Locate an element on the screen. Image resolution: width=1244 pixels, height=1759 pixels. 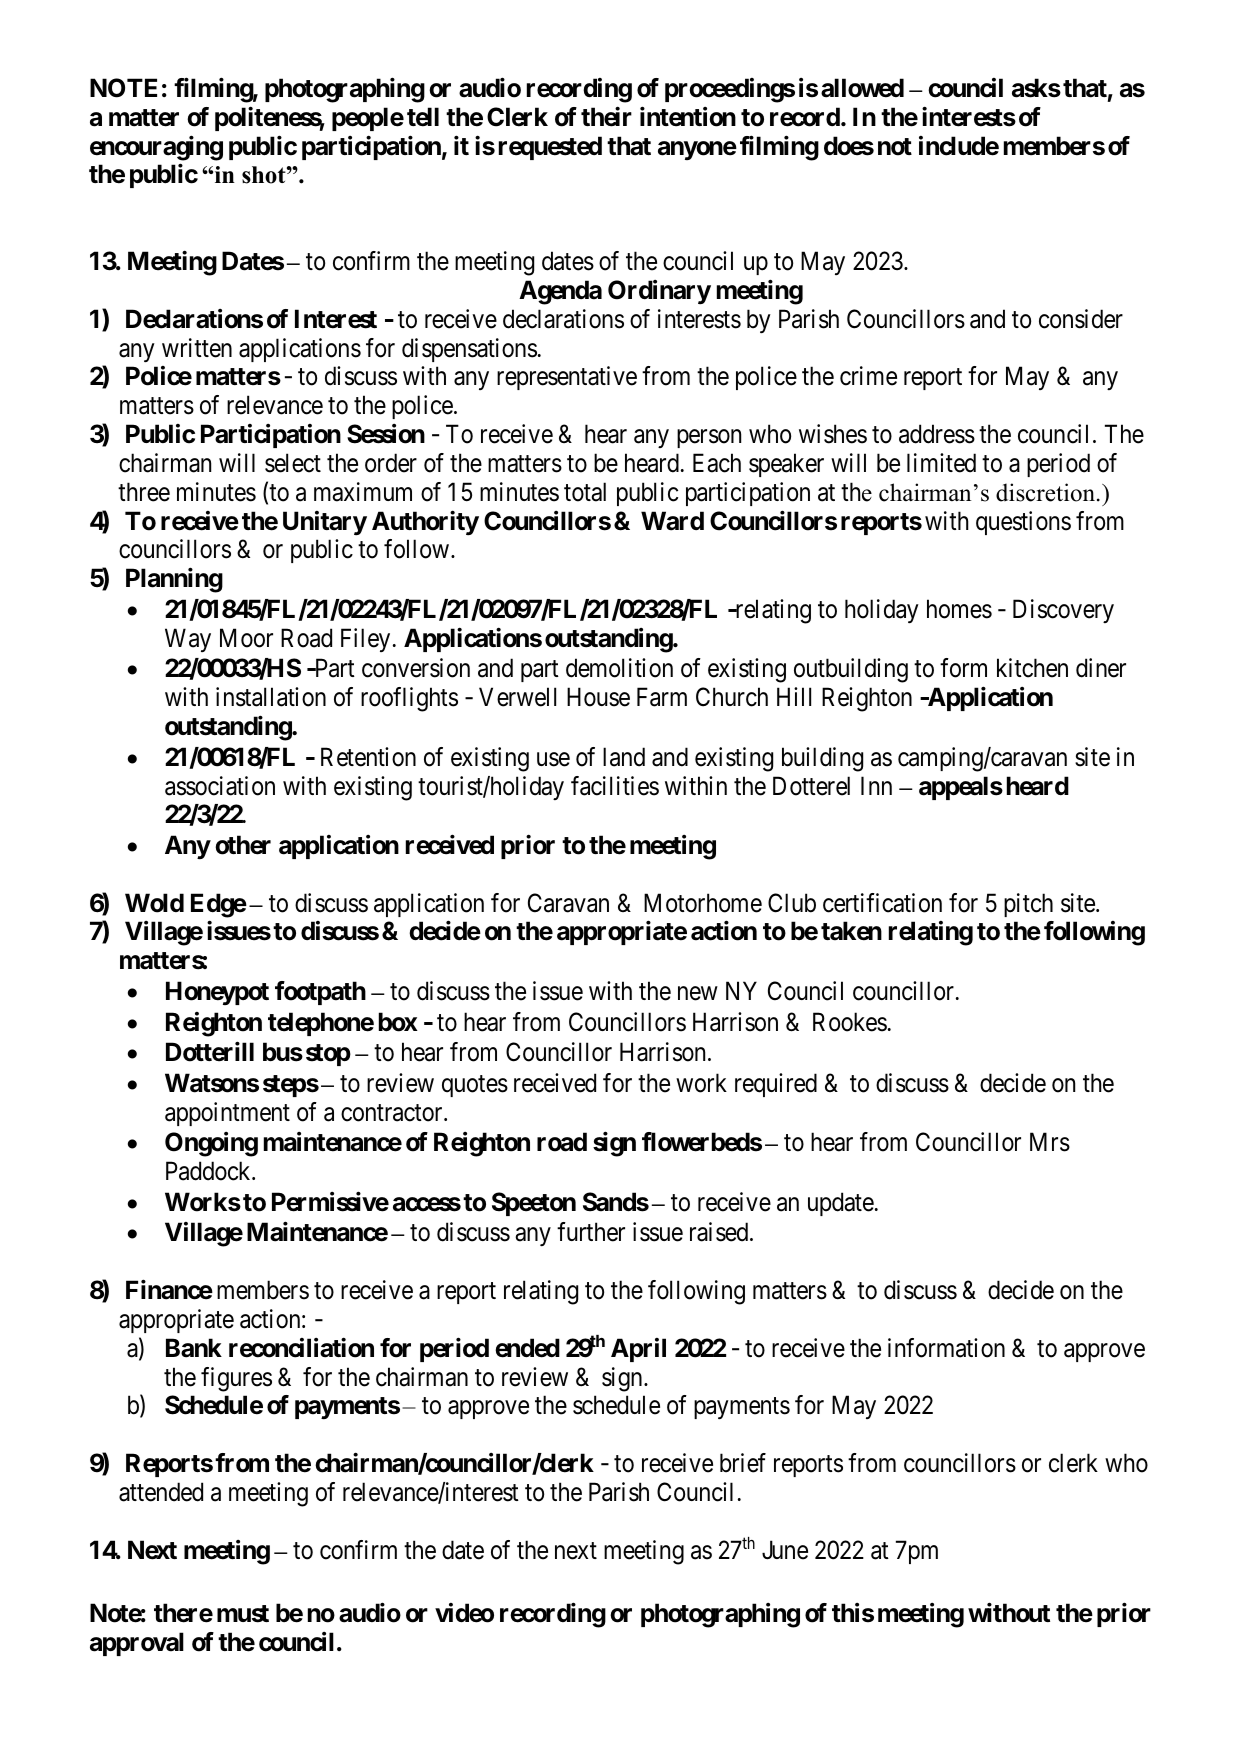
encouraging is located at coordinates (156, 148).
